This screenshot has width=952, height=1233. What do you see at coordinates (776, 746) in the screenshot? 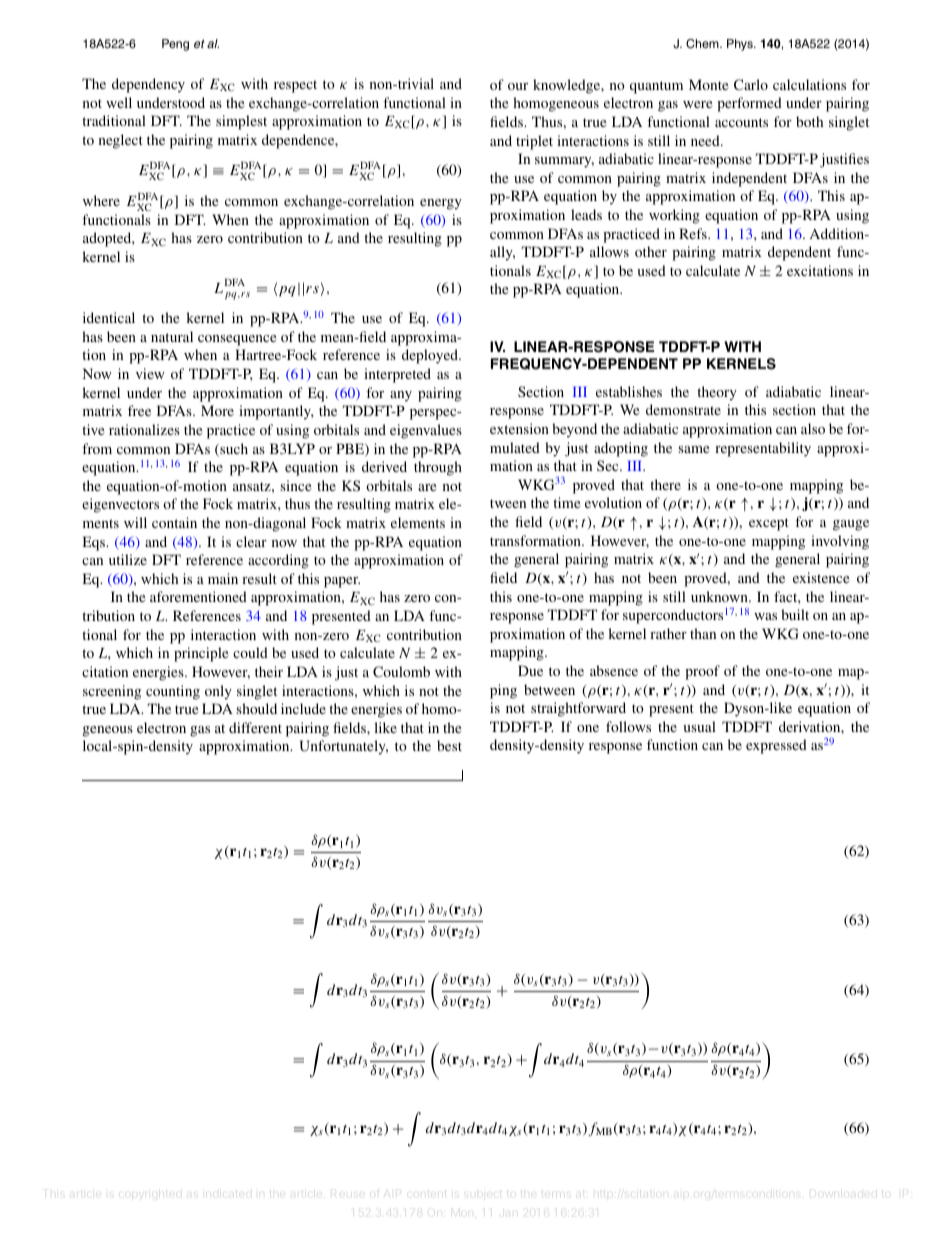
I see `expressed` at bounding box center [776, 746].
